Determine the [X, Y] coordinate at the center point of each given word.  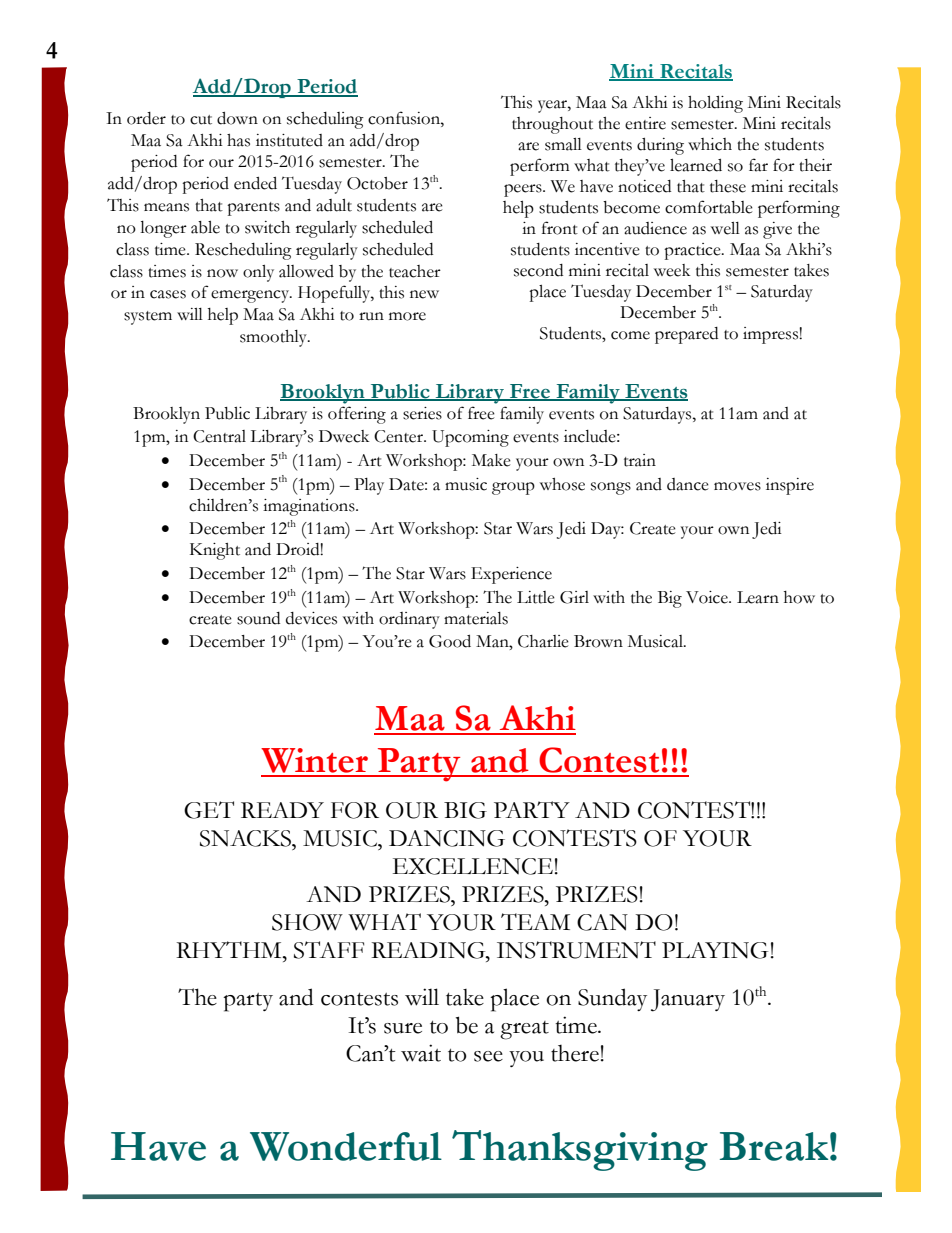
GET [209, 810]
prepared [686, 335]
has [238, 140]
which [710, 144]
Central [219, 436]
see [488, 1056]
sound [258, 618]
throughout [552, 125]
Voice [708, 597]
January [688, 1000]
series [422, 413]
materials [476, 618]
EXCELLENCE [473, 866]
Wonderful [346, 1146]
